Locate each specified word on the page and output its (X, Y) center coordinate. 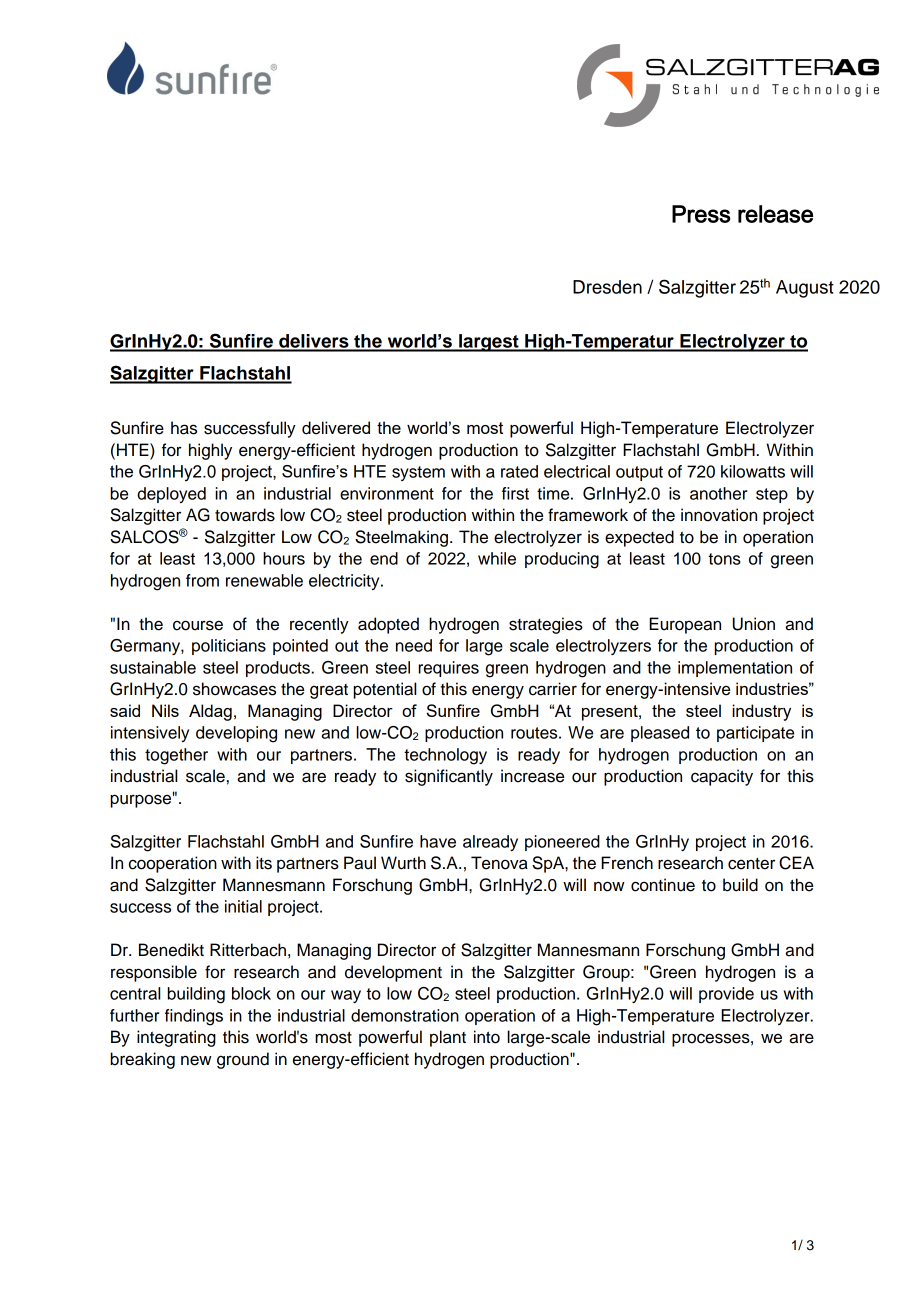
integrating (176, 1038)
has (184, 428)
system (418, 473)
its (264, 863)
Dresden (607, 287)
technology (445, 756)
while (497, 558)
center (751, 864)
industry (761, 712)
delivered (336, 428)
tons (724, 559)
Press (701, 214)
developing (236, 734)
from (202, 580)
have (438, 841)
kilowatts (753, 471)
